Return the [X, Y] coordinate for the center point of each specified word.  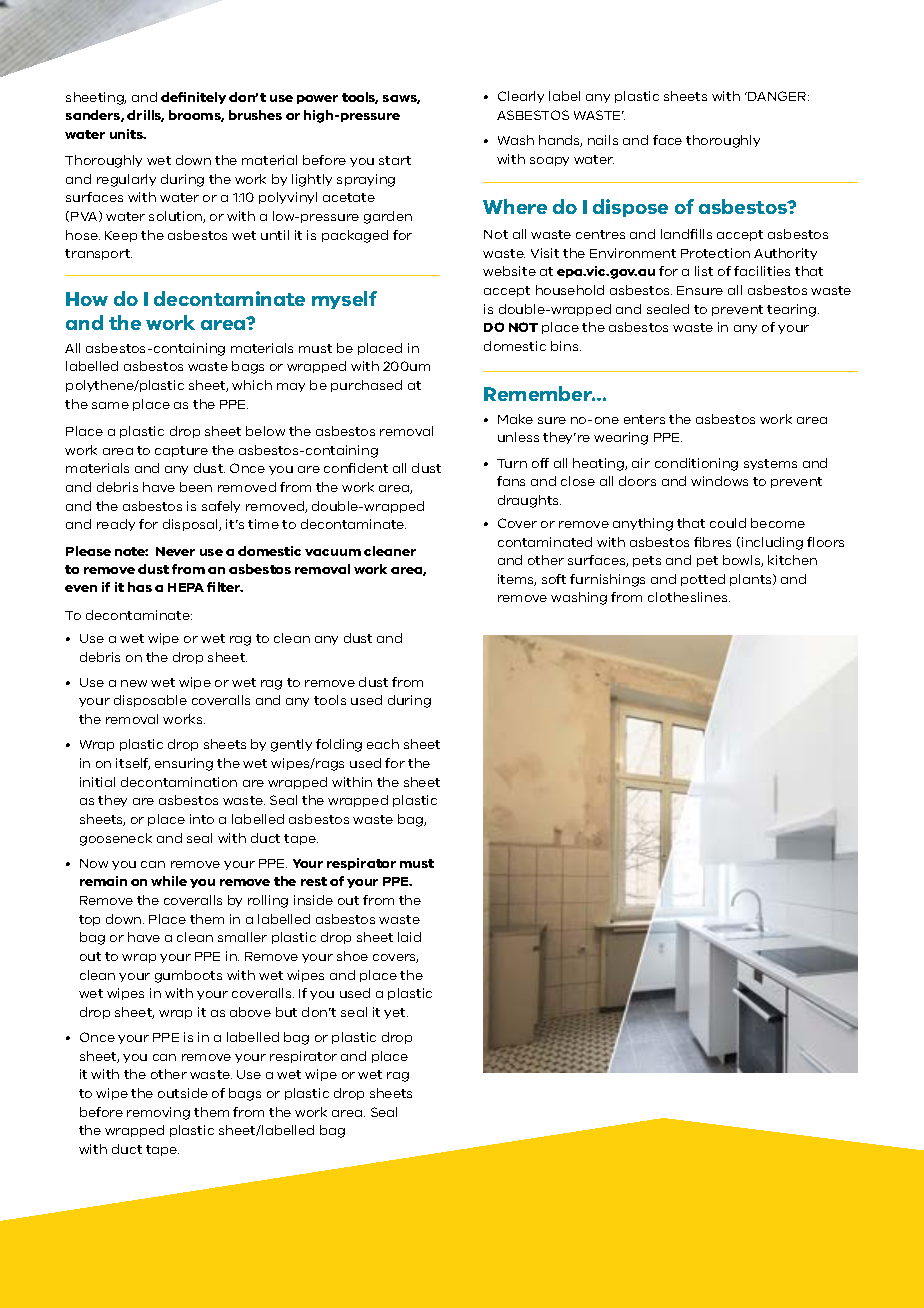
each [383, 744]
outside [183, 1093]
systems [770, 464]
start [395, 160]
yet [396, 1013]
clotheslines [689, 597]
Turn [512, 463]
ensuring [184, 764]
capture [181, 451]
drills [145, 116]
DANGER [778, 96]
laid [409, 937]
